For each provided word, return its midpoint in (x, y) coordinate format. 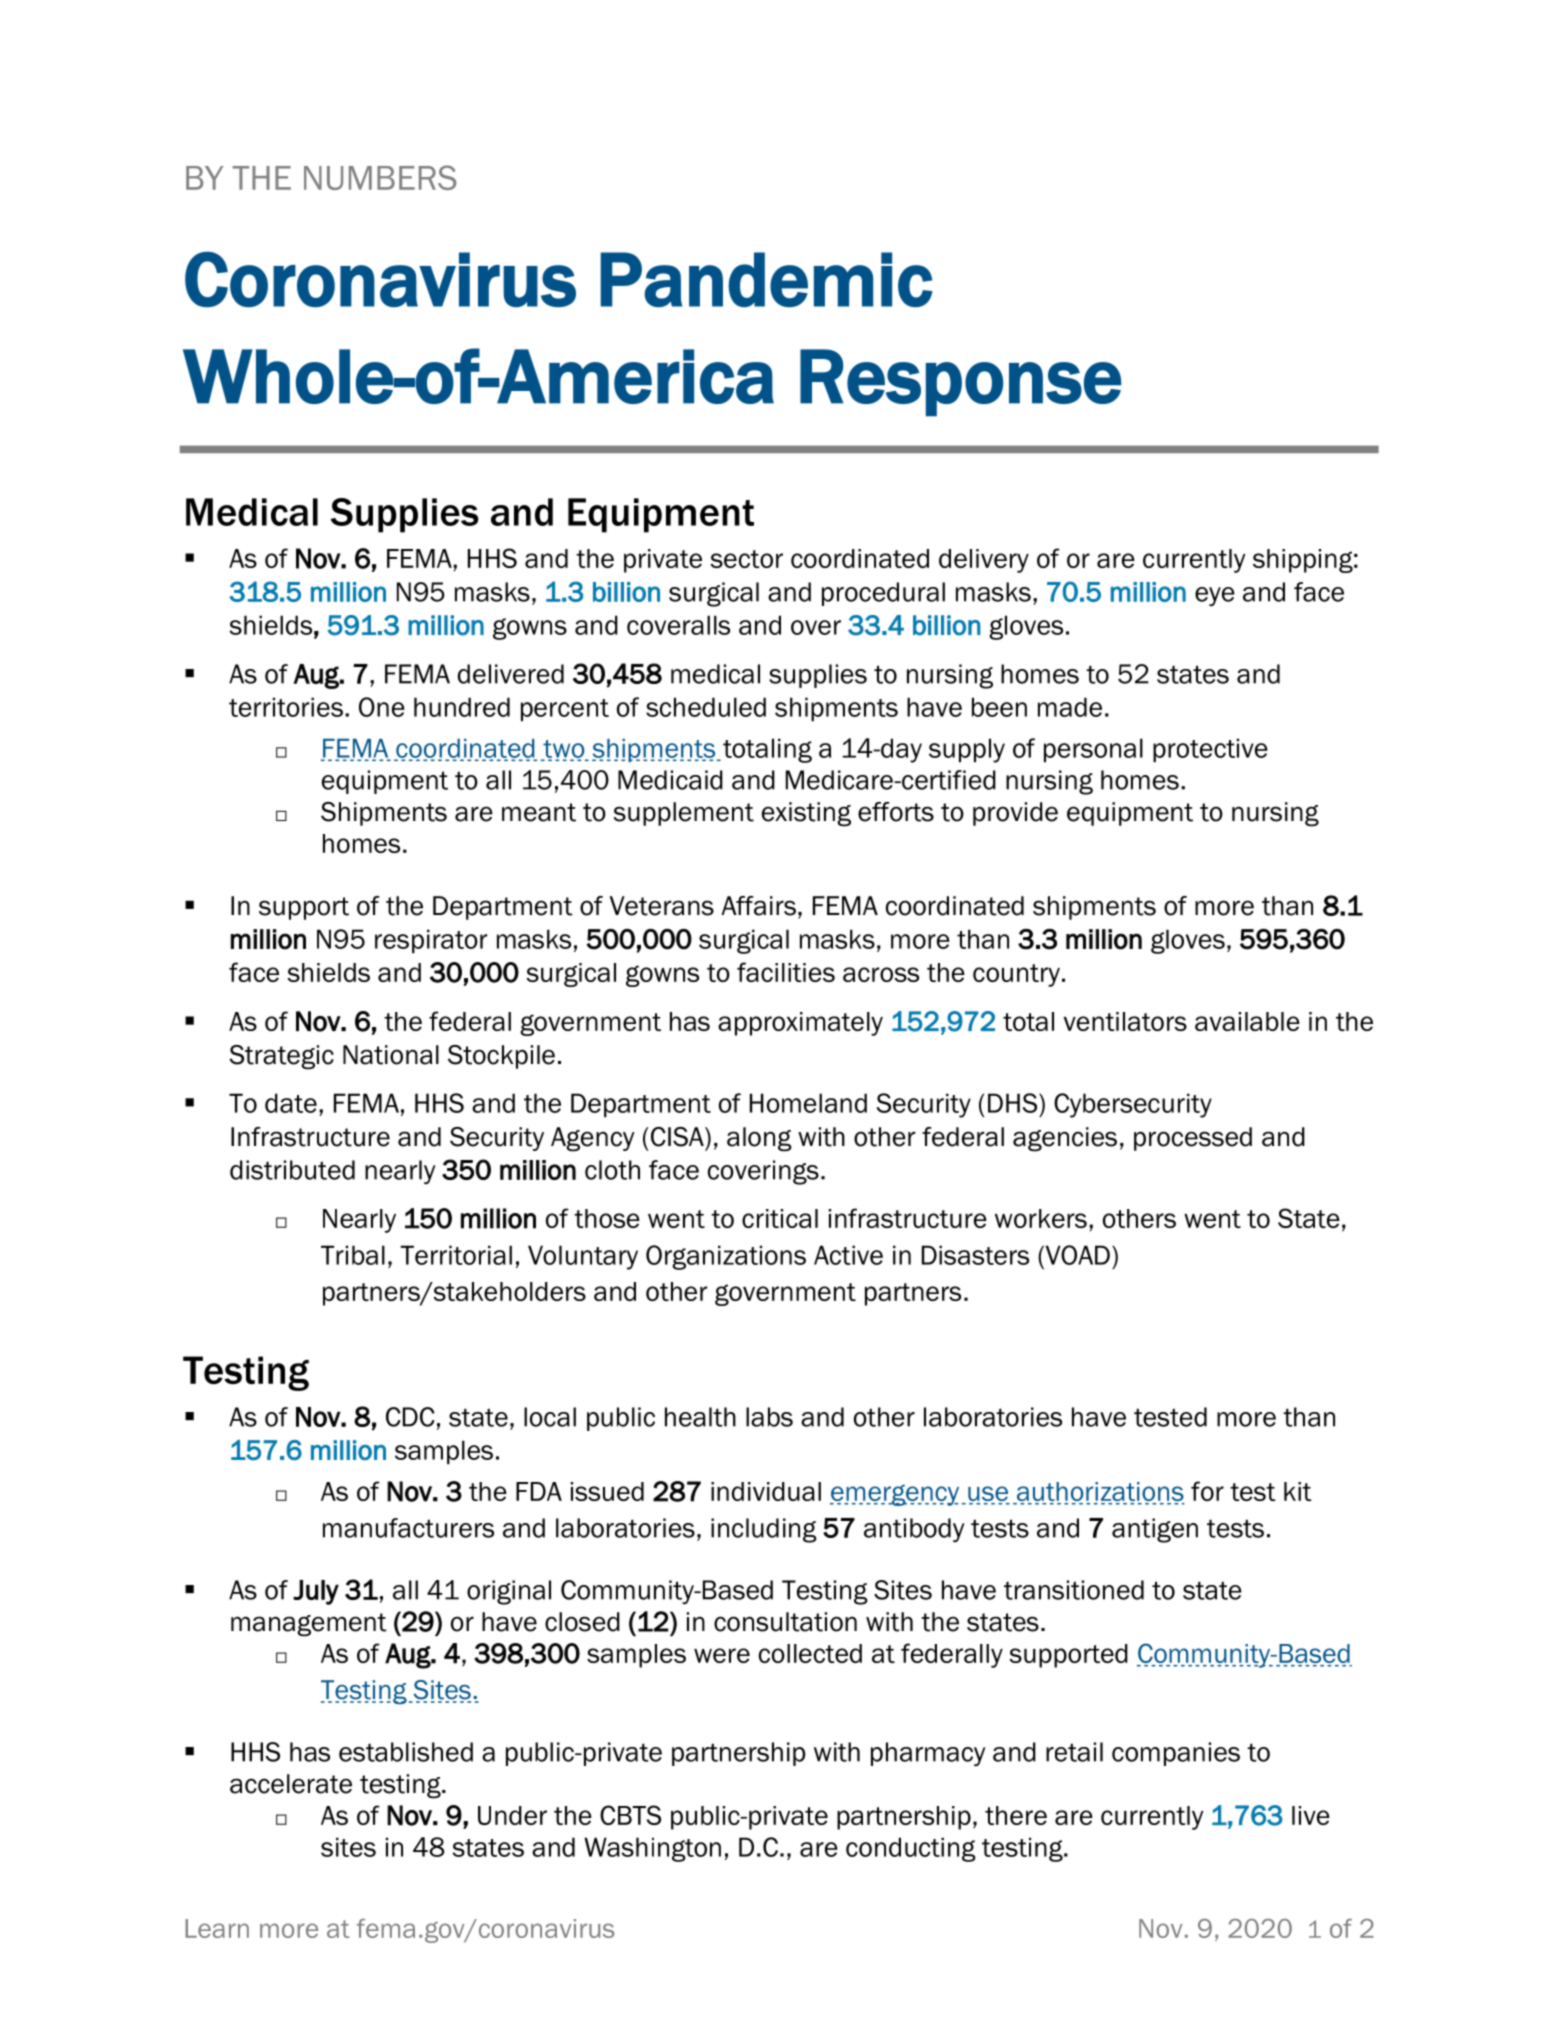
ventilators (1125, 1021)
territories (286, 707)
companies (1176, 1754)
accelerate (291, 1784)
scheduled (706, 707)
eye (1215, 596)
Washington (652, 1849)
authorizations (1099, 1493)
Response (961, 383)
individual (766, 1491)
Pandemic (766, 279)
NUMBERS (380, 177)
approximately (800, 1024)
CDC (410, 1417)
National (391, 1055)
